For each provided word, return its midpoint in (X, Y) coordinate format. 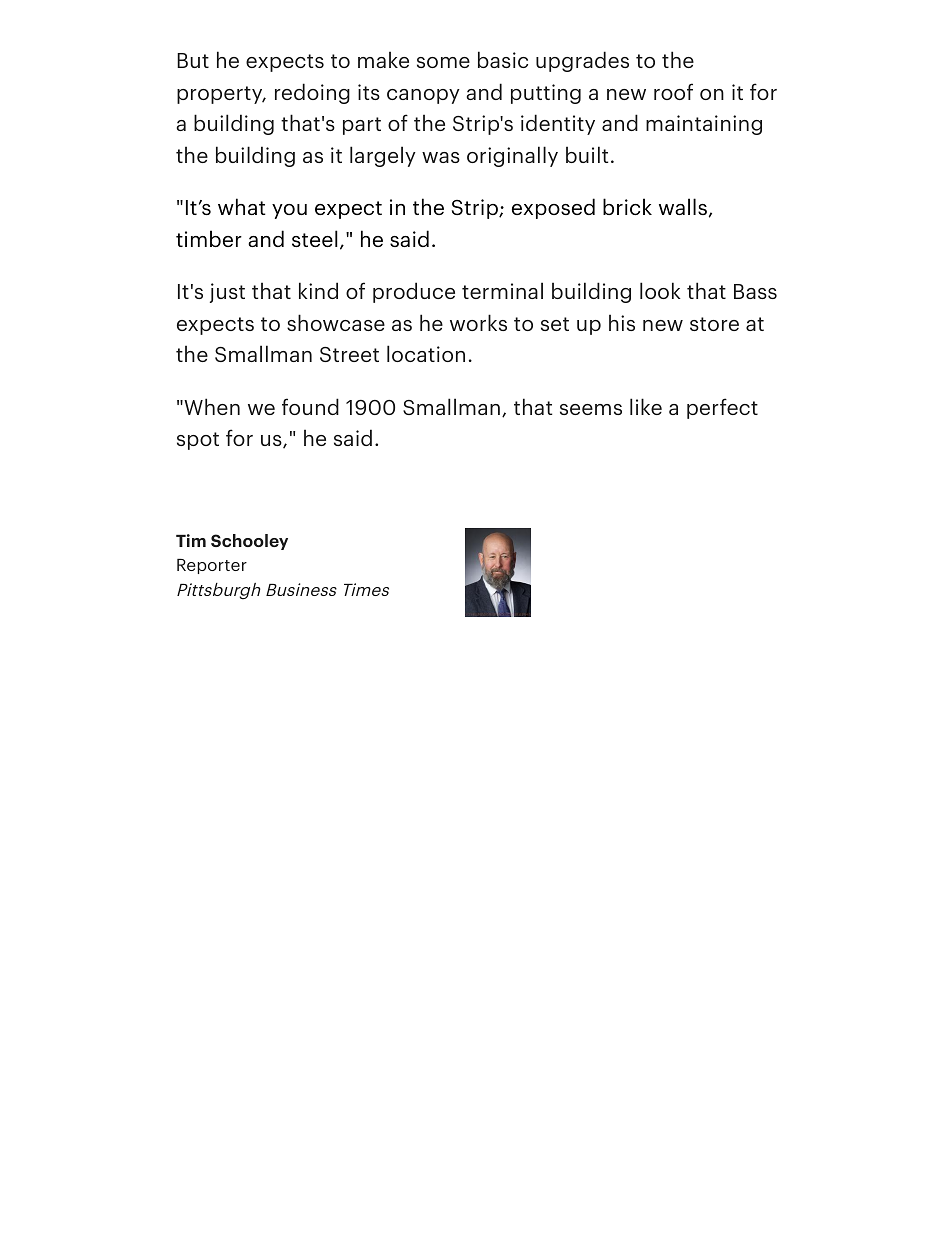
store (714, 324)
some (443, 62)
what (242, 206)
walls (683, 206)
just (227, 293)
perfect (722, 408)
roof (673, 91)
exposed (553, 208)
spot (198, 441)
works (478, 322)
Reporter (212, 566)
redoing (312, 93)
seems (591, 409)
